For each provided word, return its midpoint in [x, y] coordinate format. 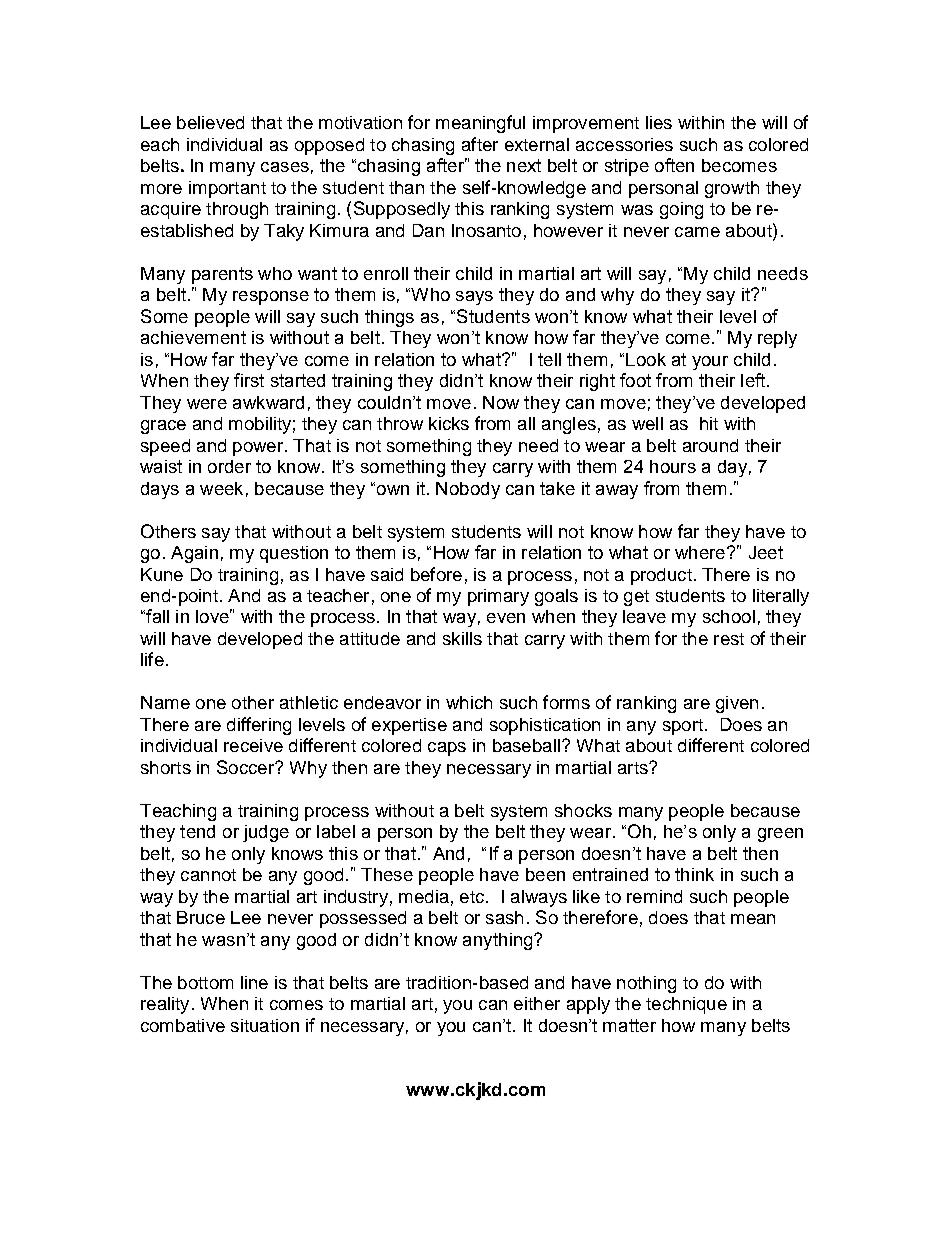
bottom [205, 982]
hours [673, 466]
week [221, 488]
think [694, 874]
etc [473, 897]
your [710, 363]
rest [729, 639]
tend [197, 831]
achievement [193, 337]
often [674, 165]
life [152, 659]
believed [210, 122]
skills [462, 638]
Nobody [468, 490]
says [474, 298]
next [524, 165]
